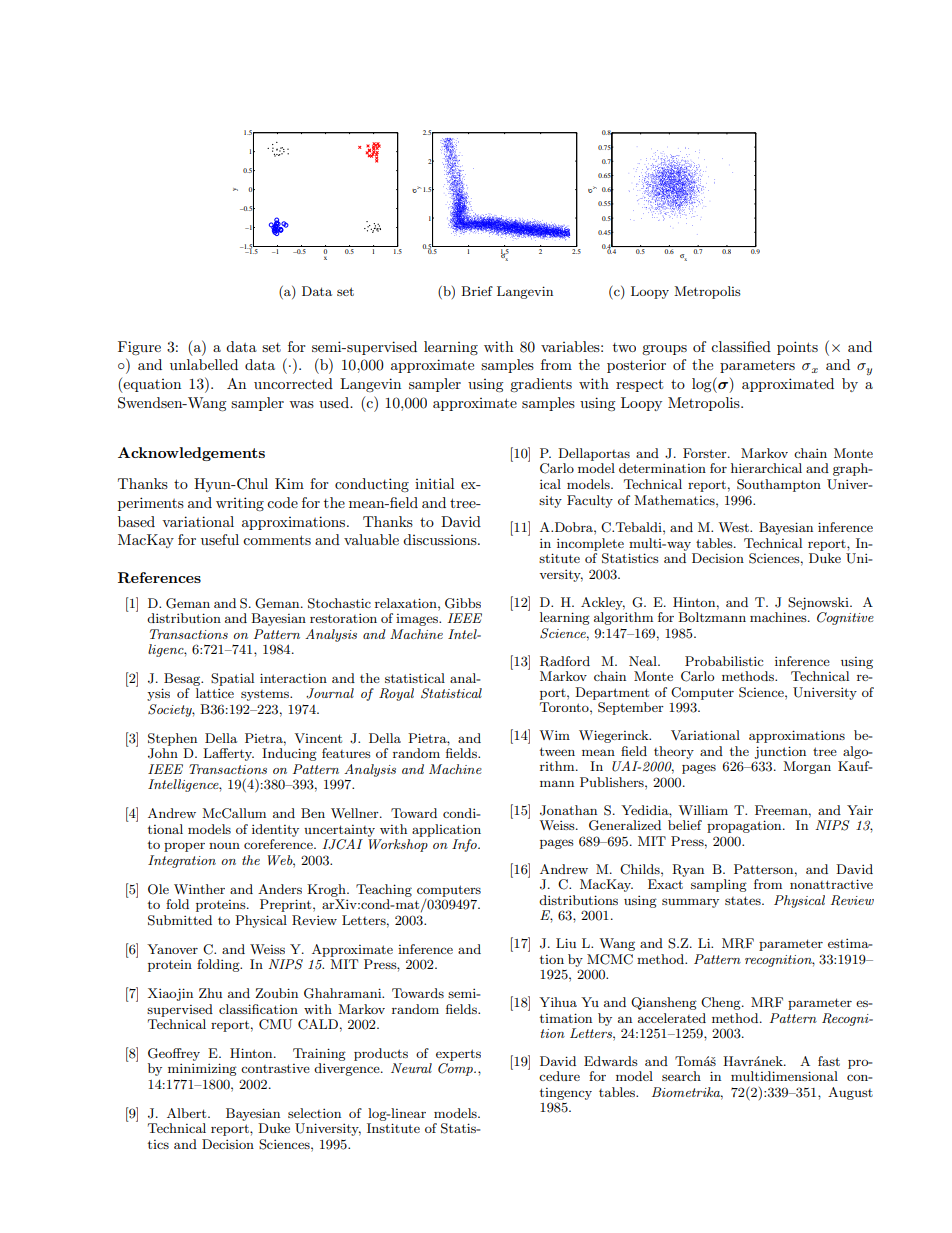 Image resolution: width=952 pixels, height=1233 pixels. I want to click on noun, so click(224, 845).
